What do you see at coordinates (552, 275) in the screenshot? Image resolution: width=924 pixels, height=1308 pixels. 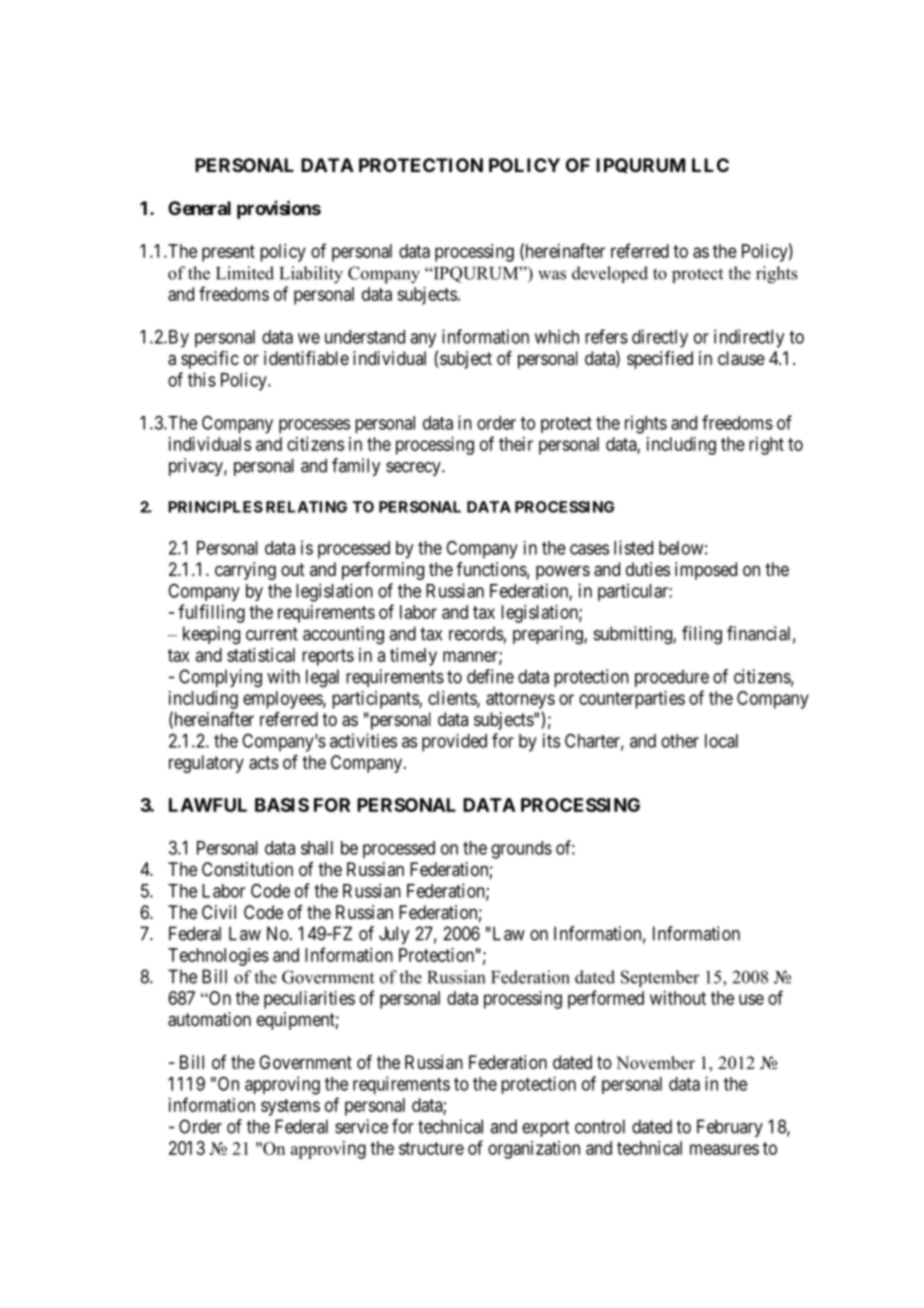 I see `was` at bounding box center [552, 275].
